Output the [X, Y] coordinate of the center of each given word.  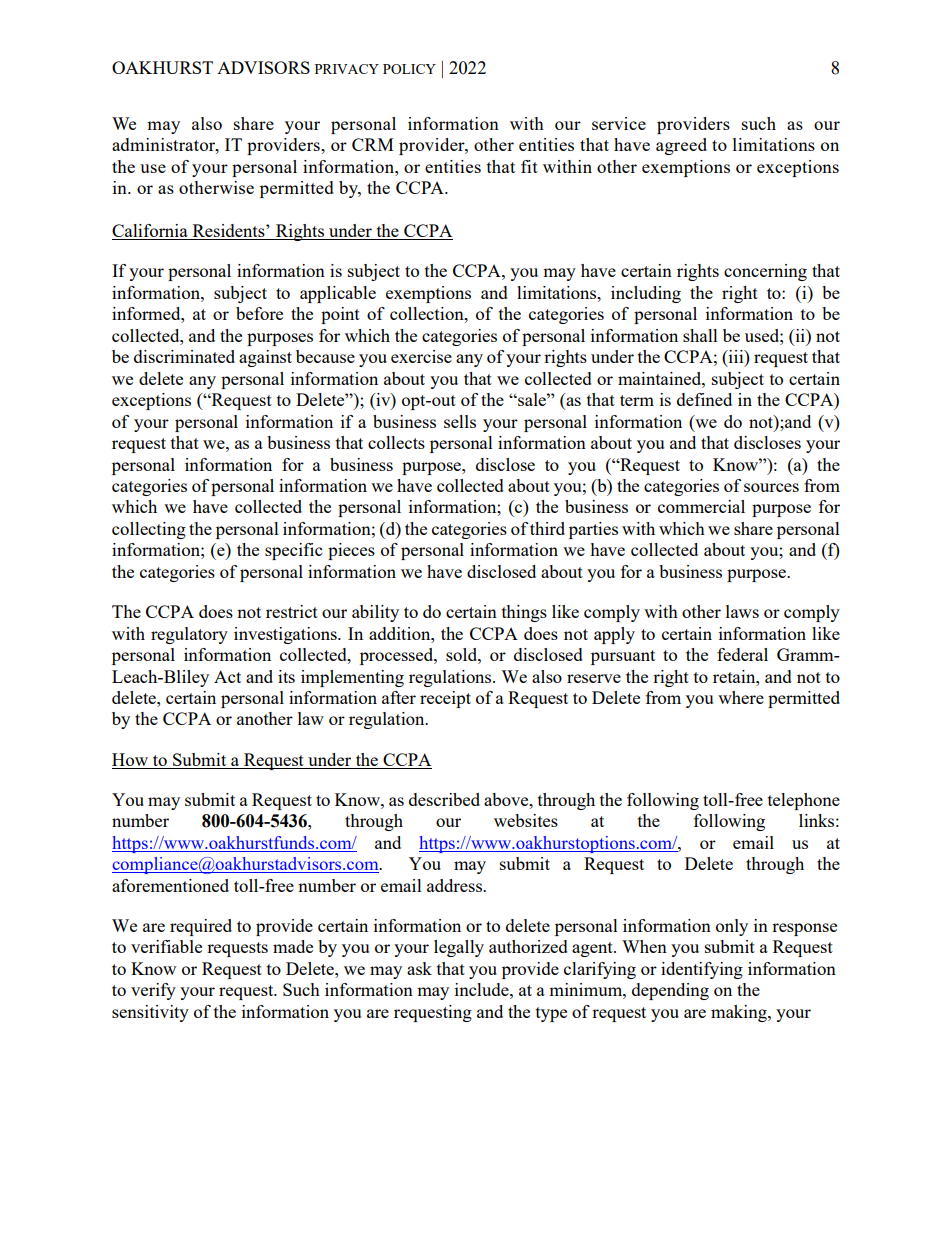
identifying [702, 970]
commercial [701, 506]
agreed [681, 146]
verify [153, 991]
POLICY [409, 69]
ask [419, 968]
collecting [149, 530]
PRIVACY [347, 69]
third [547, 528]
